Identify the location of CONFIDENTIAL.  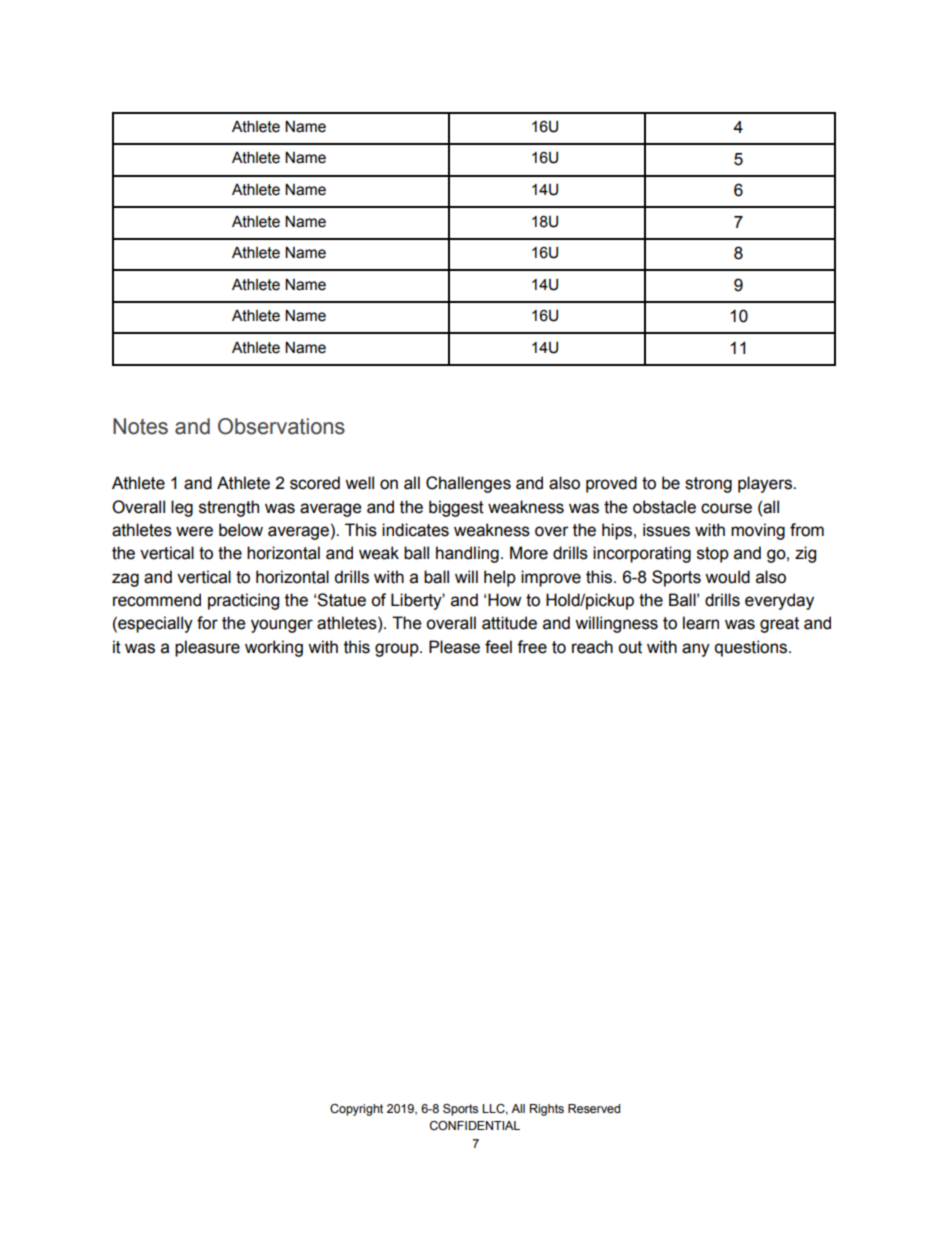
(475, 1125).
